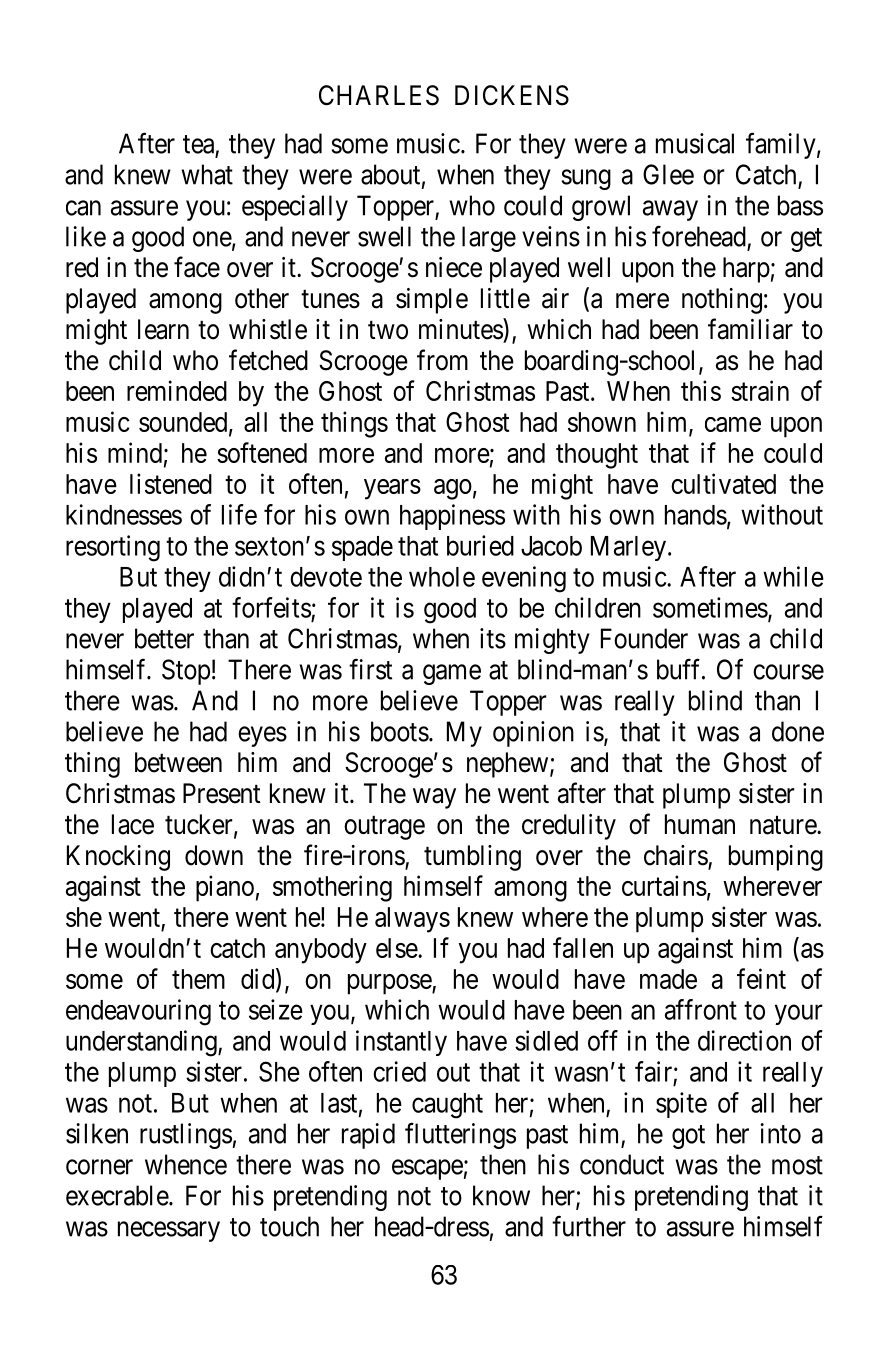  Describe the element at coordinates (207, 174) in the document. I see `what` at that location.
